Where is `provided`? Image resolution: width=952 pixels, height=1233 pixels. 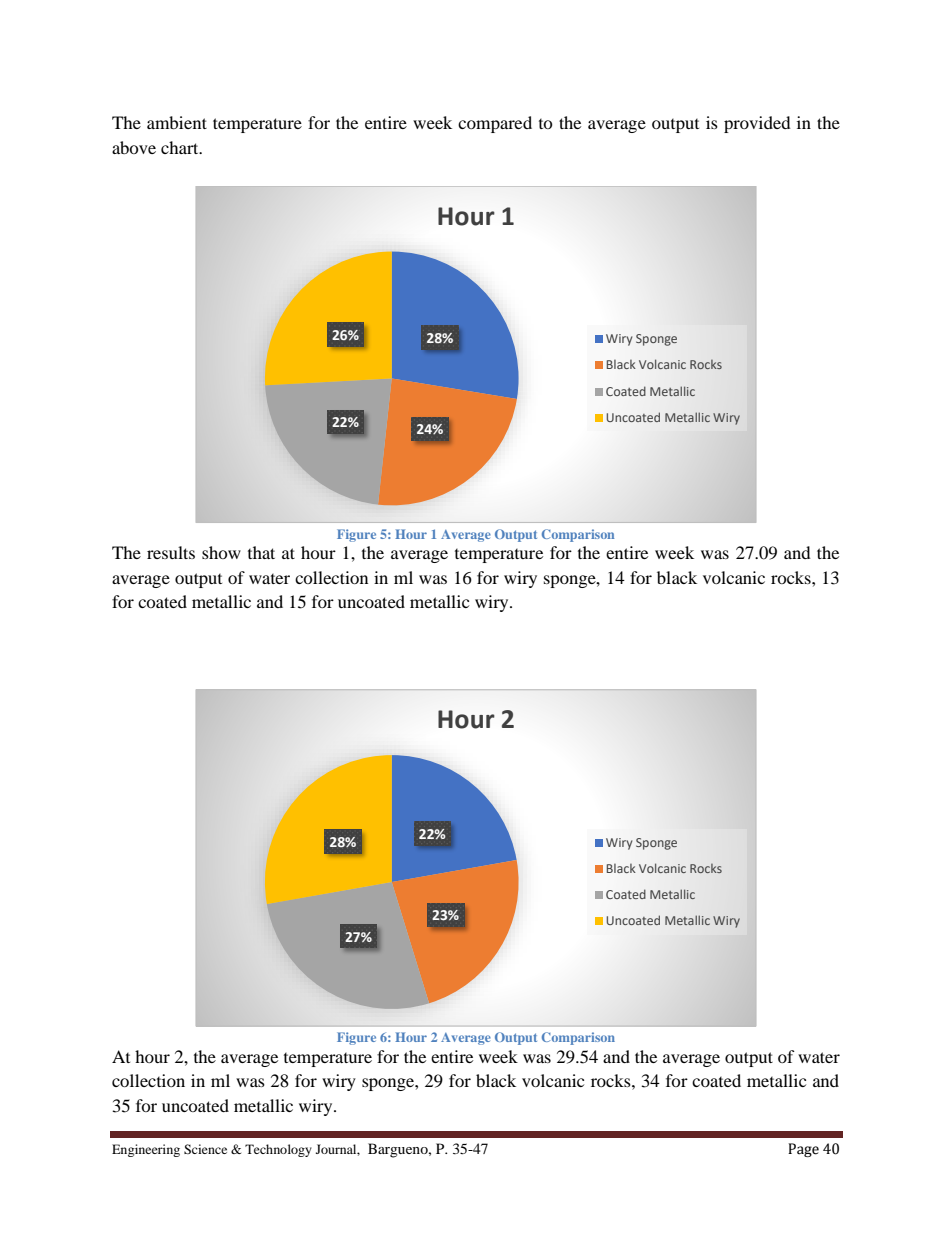 provided is located at coordinates (757, 124).
